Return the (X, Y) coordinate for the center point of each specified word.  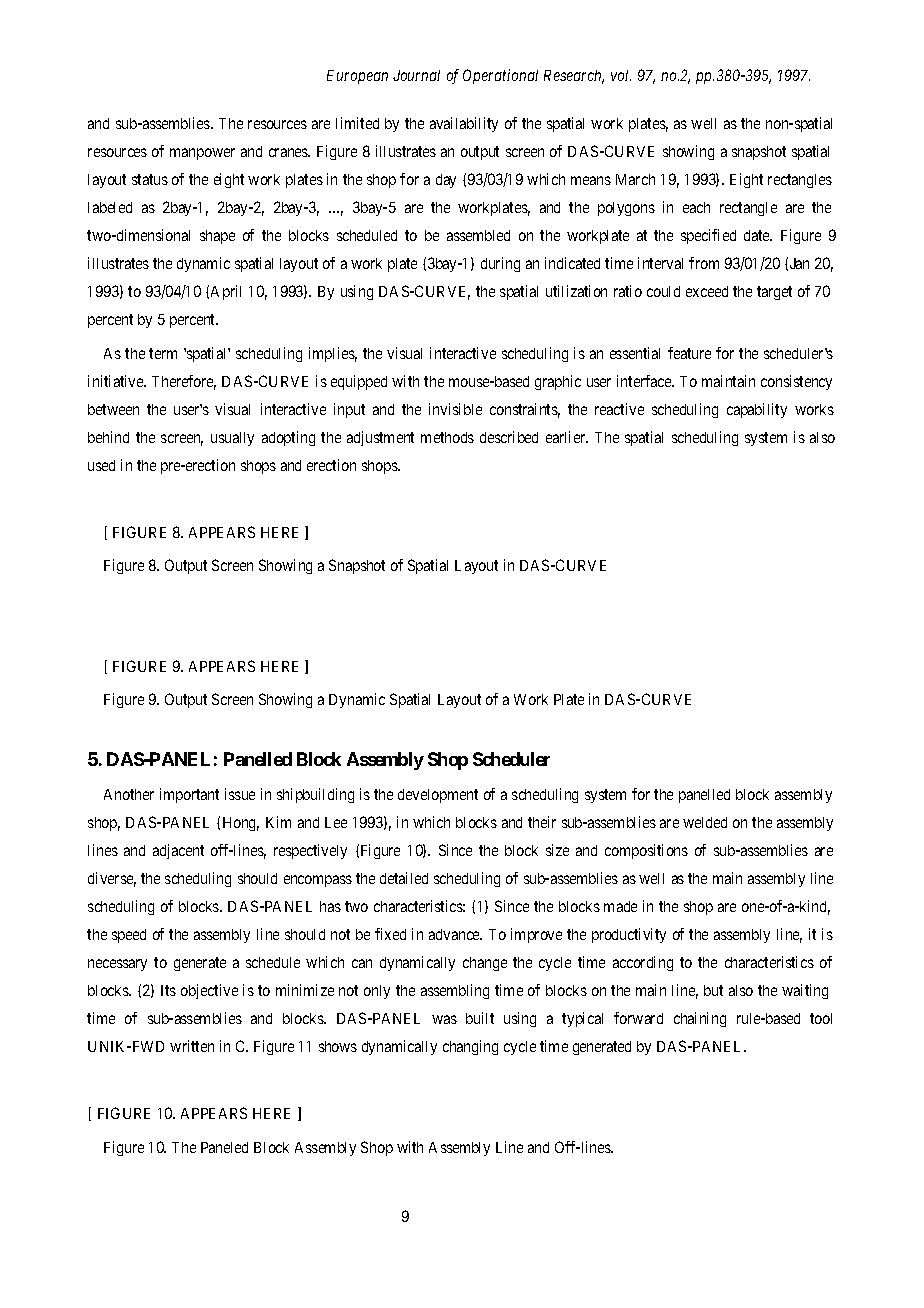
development (438, 796)
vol (621, 75)
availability (464, 124)
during (500, 264)
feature (689, 353)
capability (757, 410)
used (101, 465)
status (150, 179)
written (192, 1046)
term (163, 353)
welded (705, 822)
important (189, 795)
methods (447, 437)
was (444, 1019)
